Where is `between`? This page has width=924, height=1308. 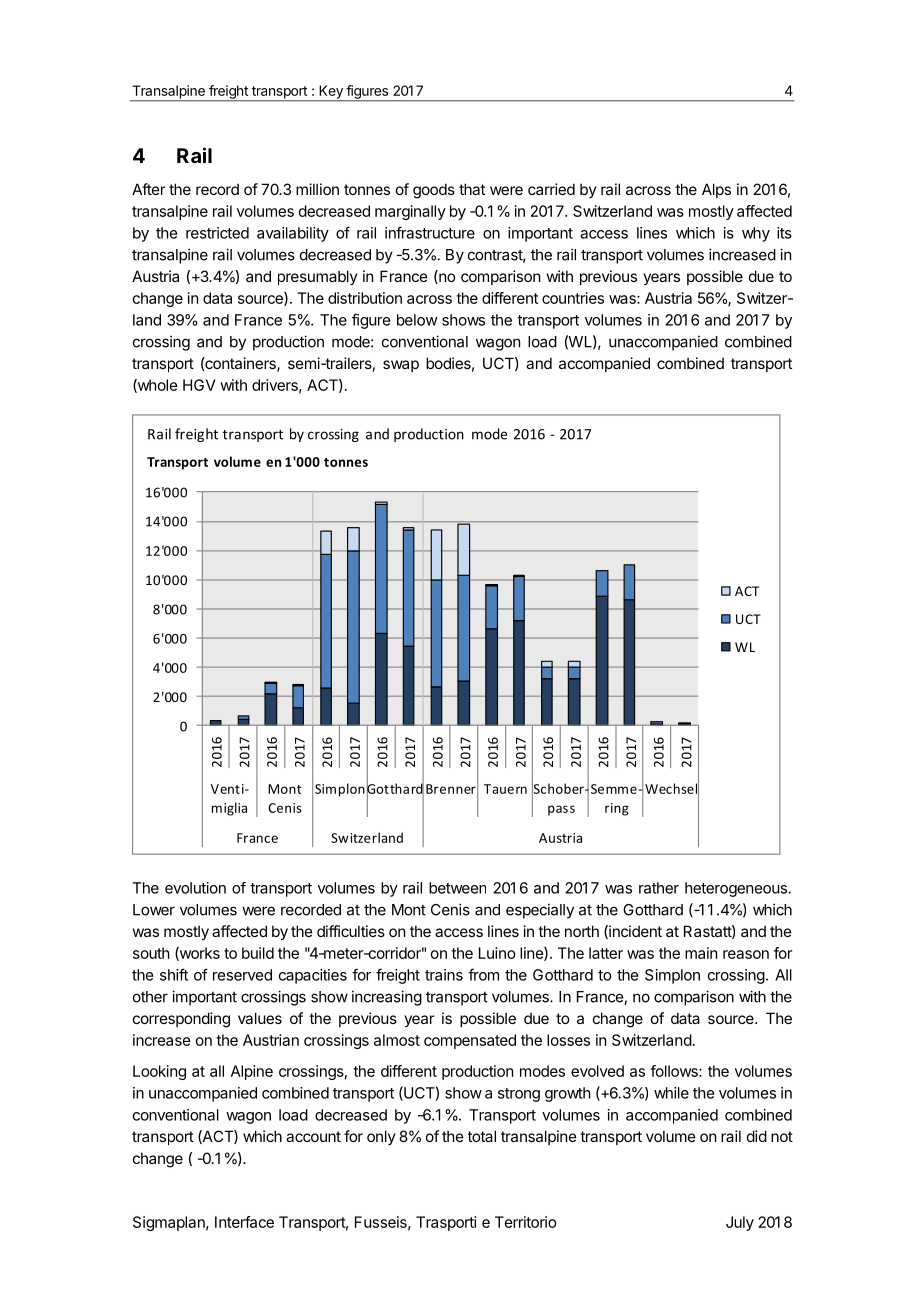
between is located at coordinates (457, 888).
